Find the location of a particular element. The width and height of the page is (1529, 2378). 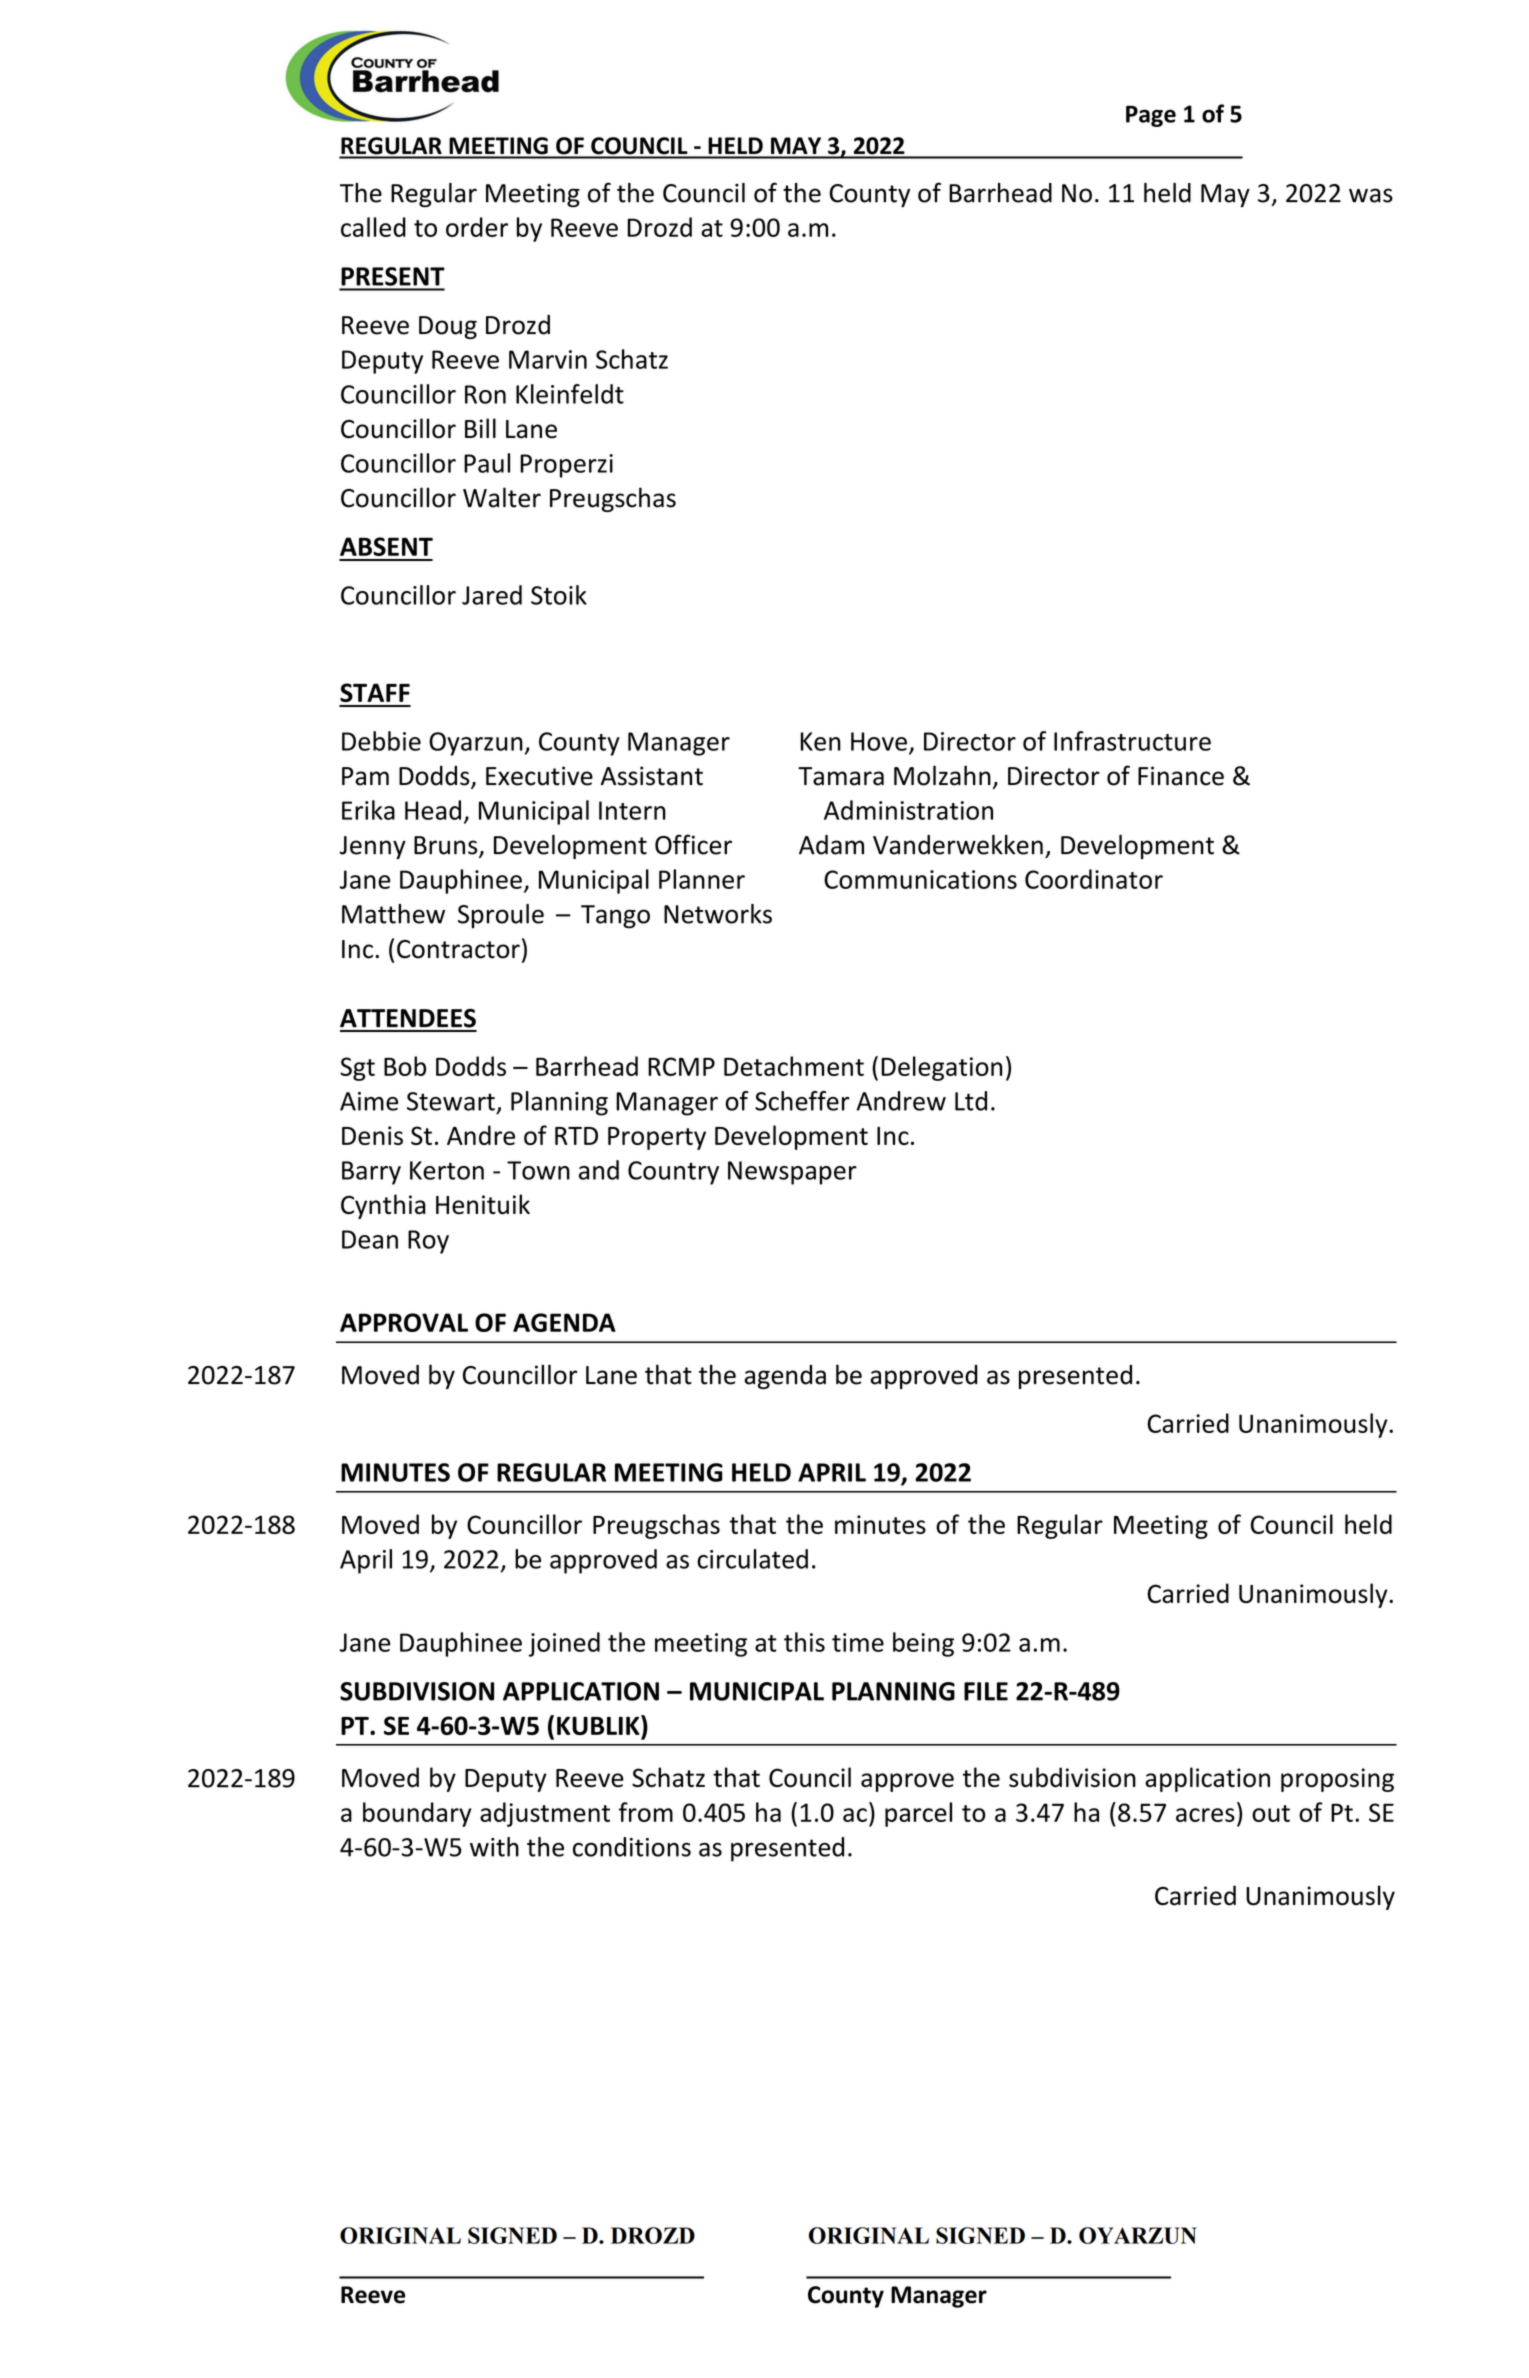

parcel is located at coordinates (918, 1814).
